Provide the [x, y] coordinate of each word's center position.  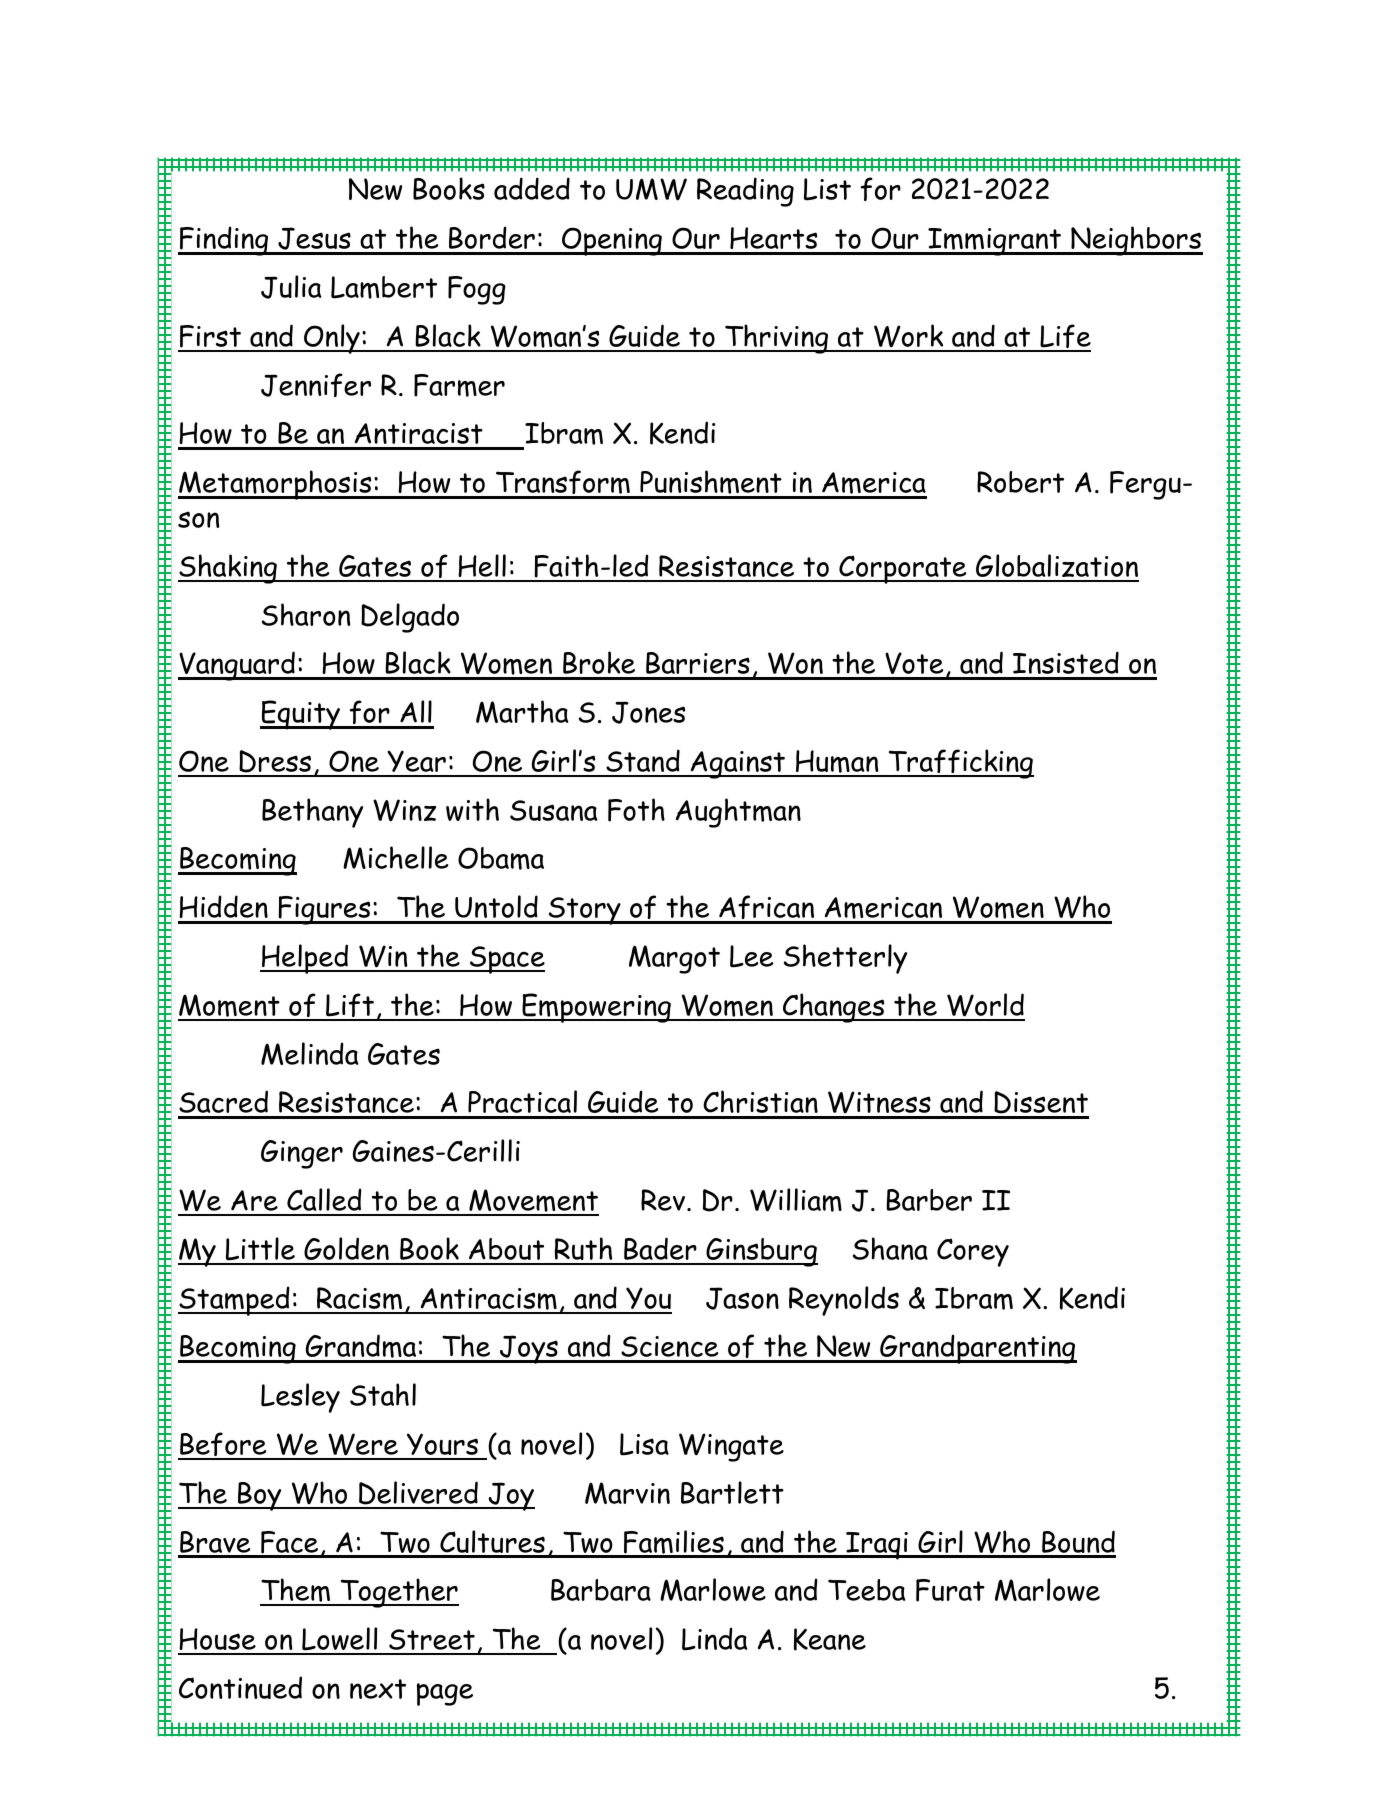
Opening [612, 241]
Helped [305, 959]
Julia [291, 287]
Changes [834, 1008]
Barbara [601, 1590]
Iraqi [877, 1546]
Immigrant [994, 242]
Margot [674, 959]
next [378, 1689]
